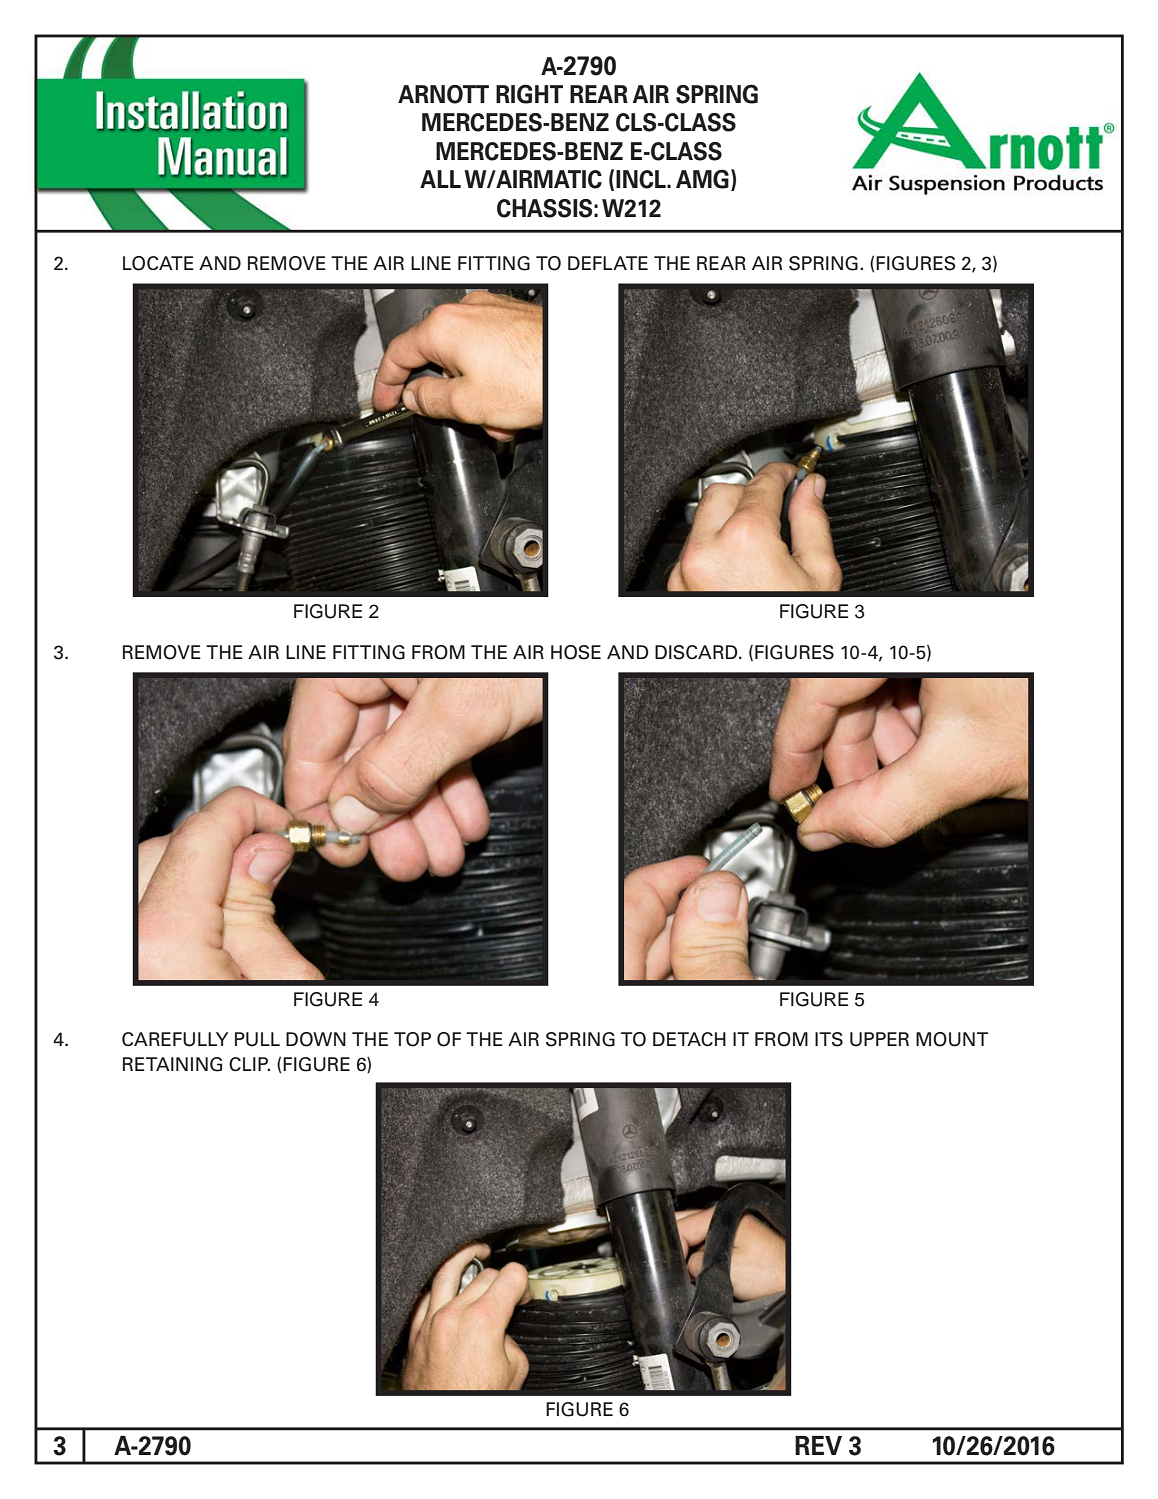  Describe the element at coordinates (257, 1039) in the page. I see `PULL` at that location.
